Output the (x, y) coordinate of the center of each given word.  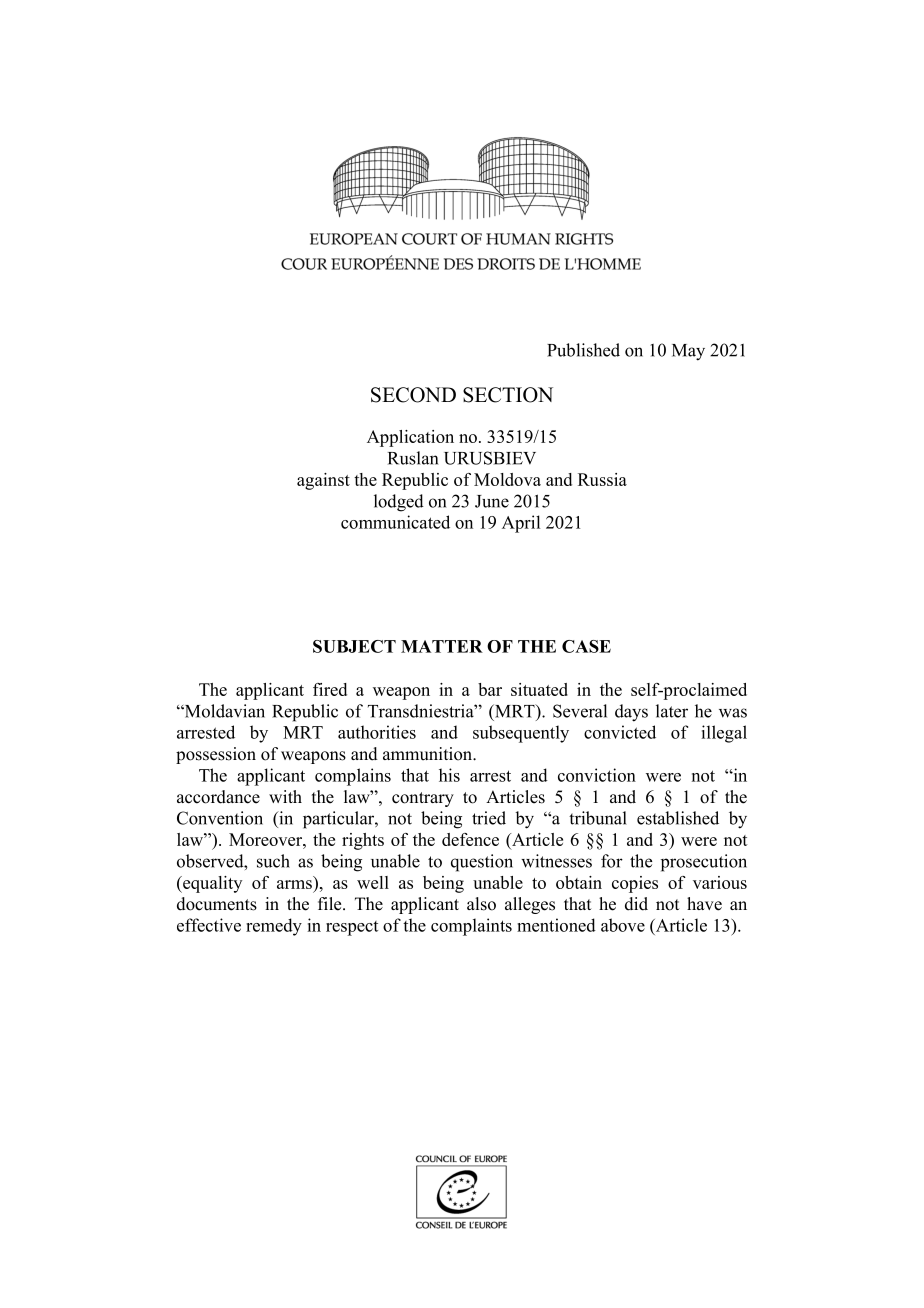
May (688, 352)
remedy (274, 927)
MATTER (442, 646)
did (636, 904)
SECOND (413, 395)
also (481, 904)
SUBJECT (354, 646)
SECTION (508, 395)
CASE (586, 646)
